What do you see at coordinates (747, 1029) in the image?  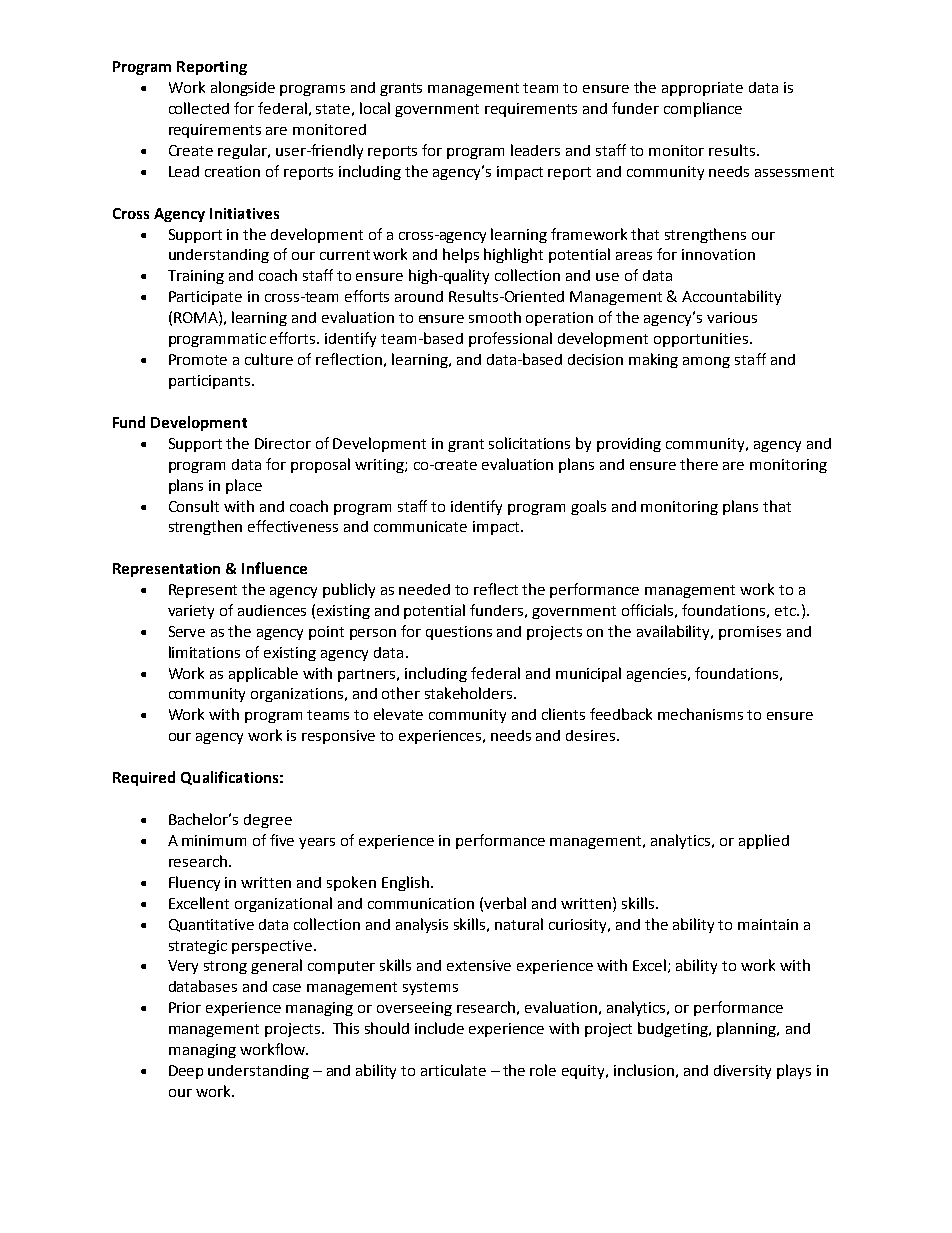 I see `planning` at bounding box center [747, 1029].
